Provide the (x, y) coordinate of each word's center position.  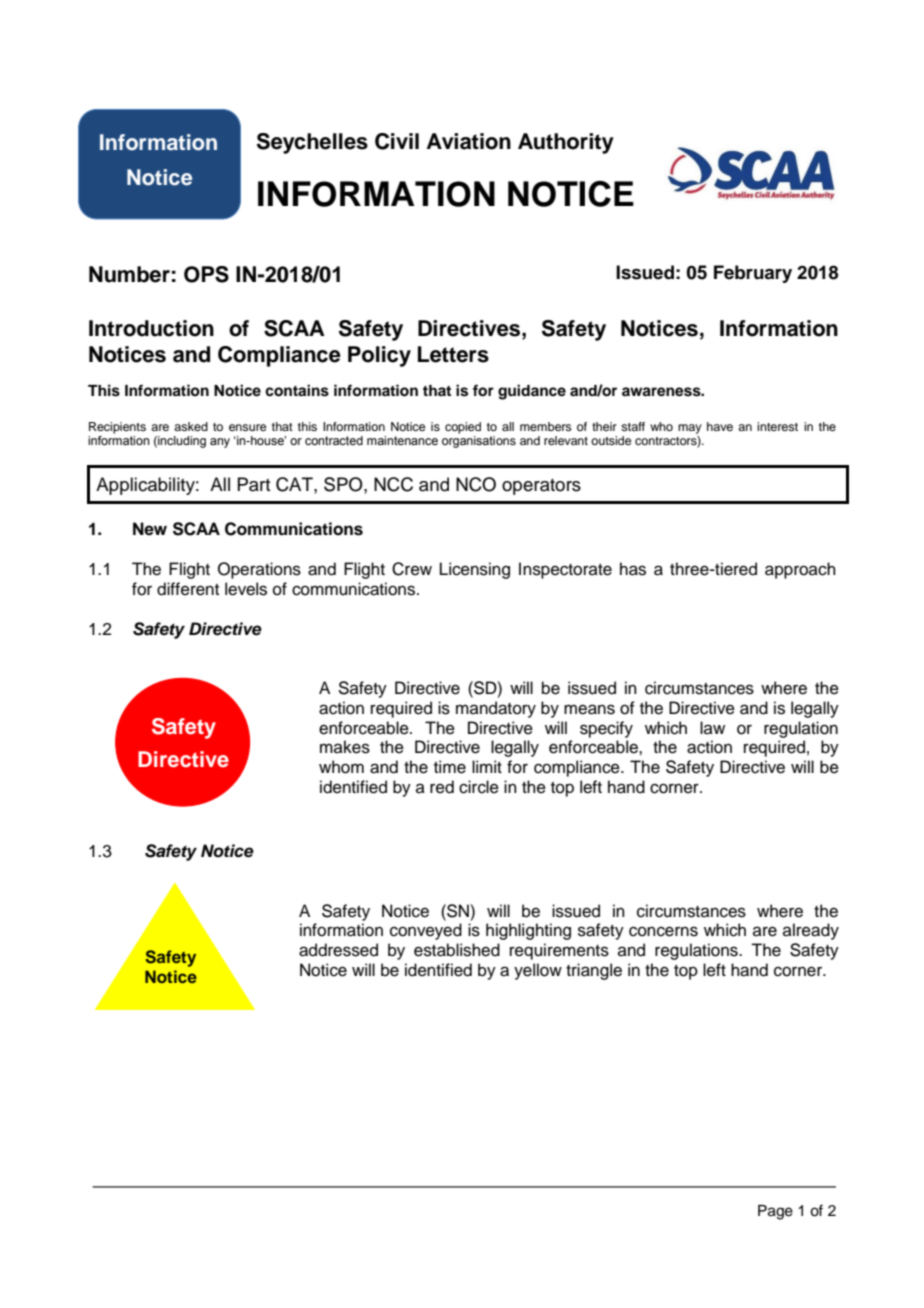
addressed (338, 950)
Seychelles (312, 143)
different (188, 589)
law (712, 727)
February (753, 274)
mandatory (496, 709)
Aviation (469, 141)
